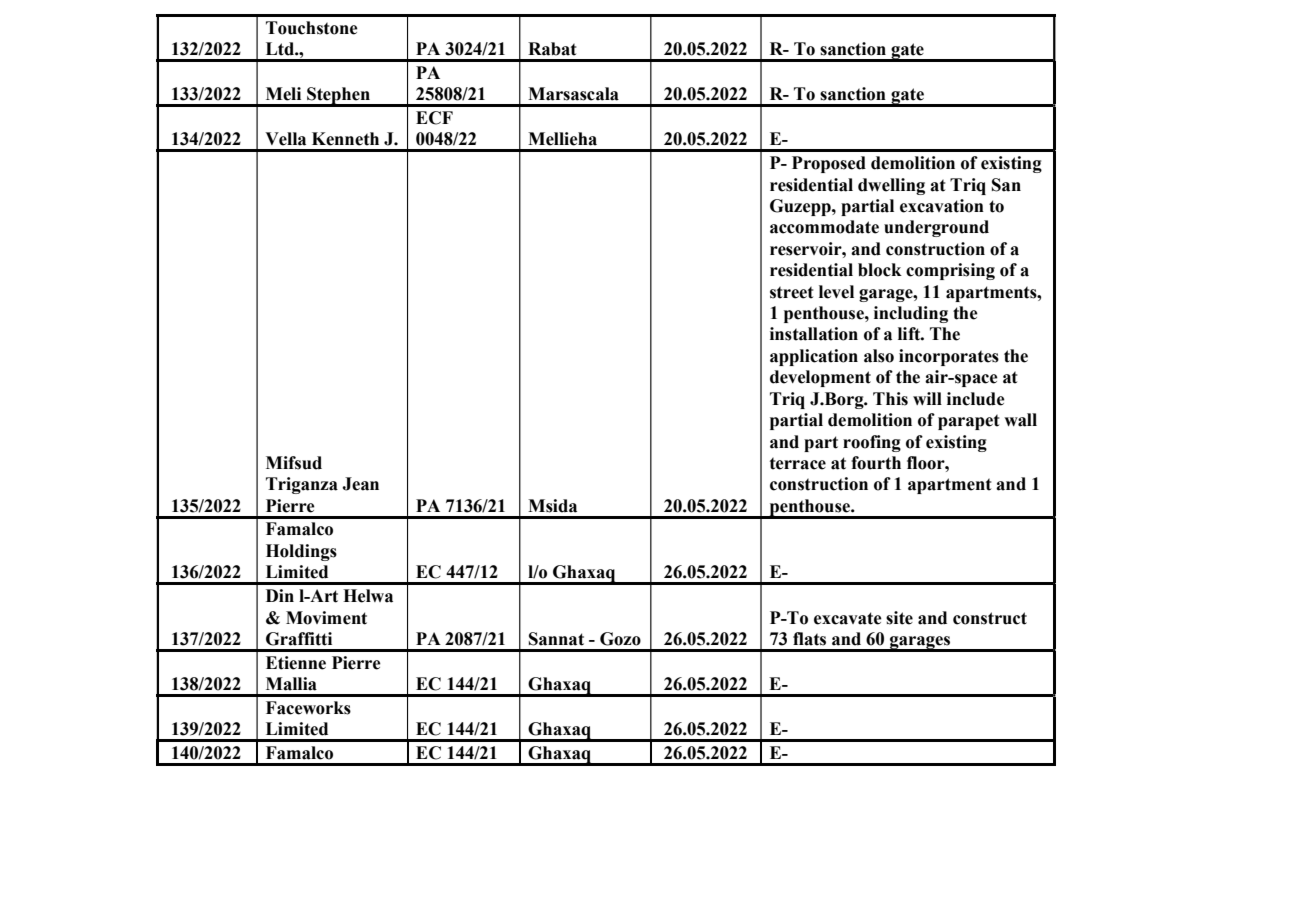  What do you see at coordinates (814, 334) in the screenshot?
I see `installation` at bounding box center [814, 334].
